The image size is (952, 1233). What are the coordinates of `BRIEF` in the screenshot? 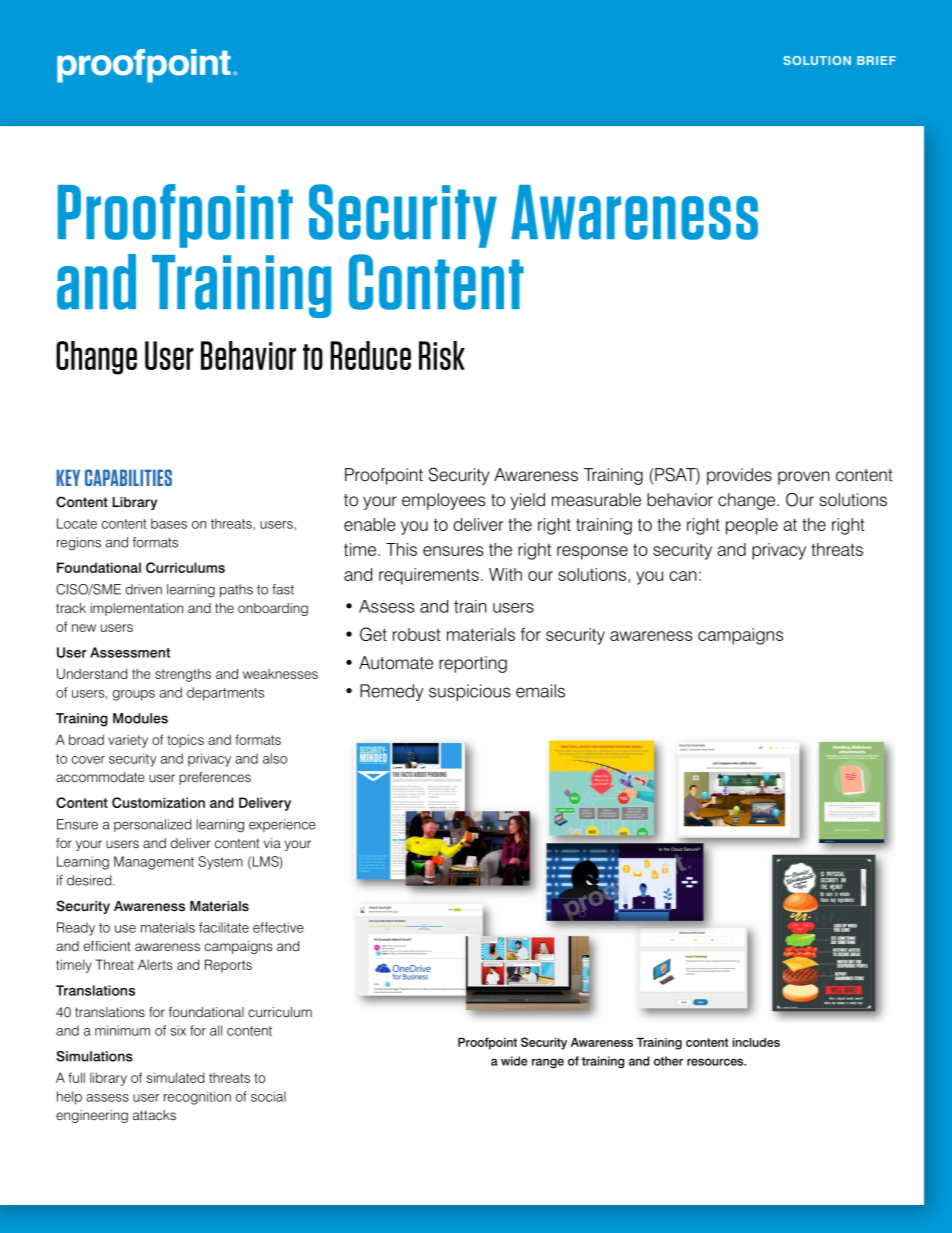 It's located at (876, 60).
